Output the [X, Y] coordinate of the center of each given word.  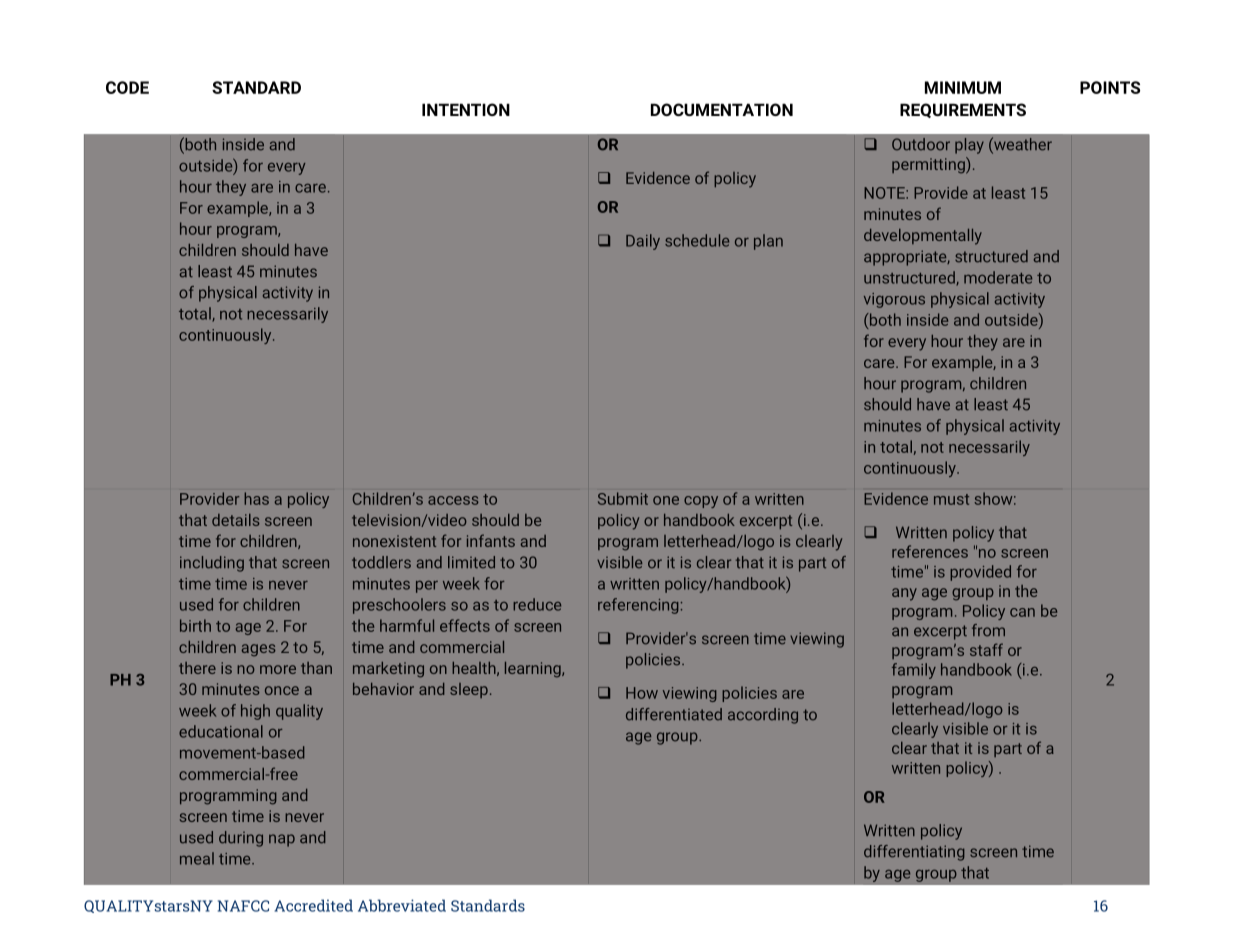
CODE [127, 87]
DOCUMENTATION [722, 109]
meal [197, 858]
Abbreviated [402, 905]
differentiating [914, 853]
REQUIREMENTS [963, 110]
